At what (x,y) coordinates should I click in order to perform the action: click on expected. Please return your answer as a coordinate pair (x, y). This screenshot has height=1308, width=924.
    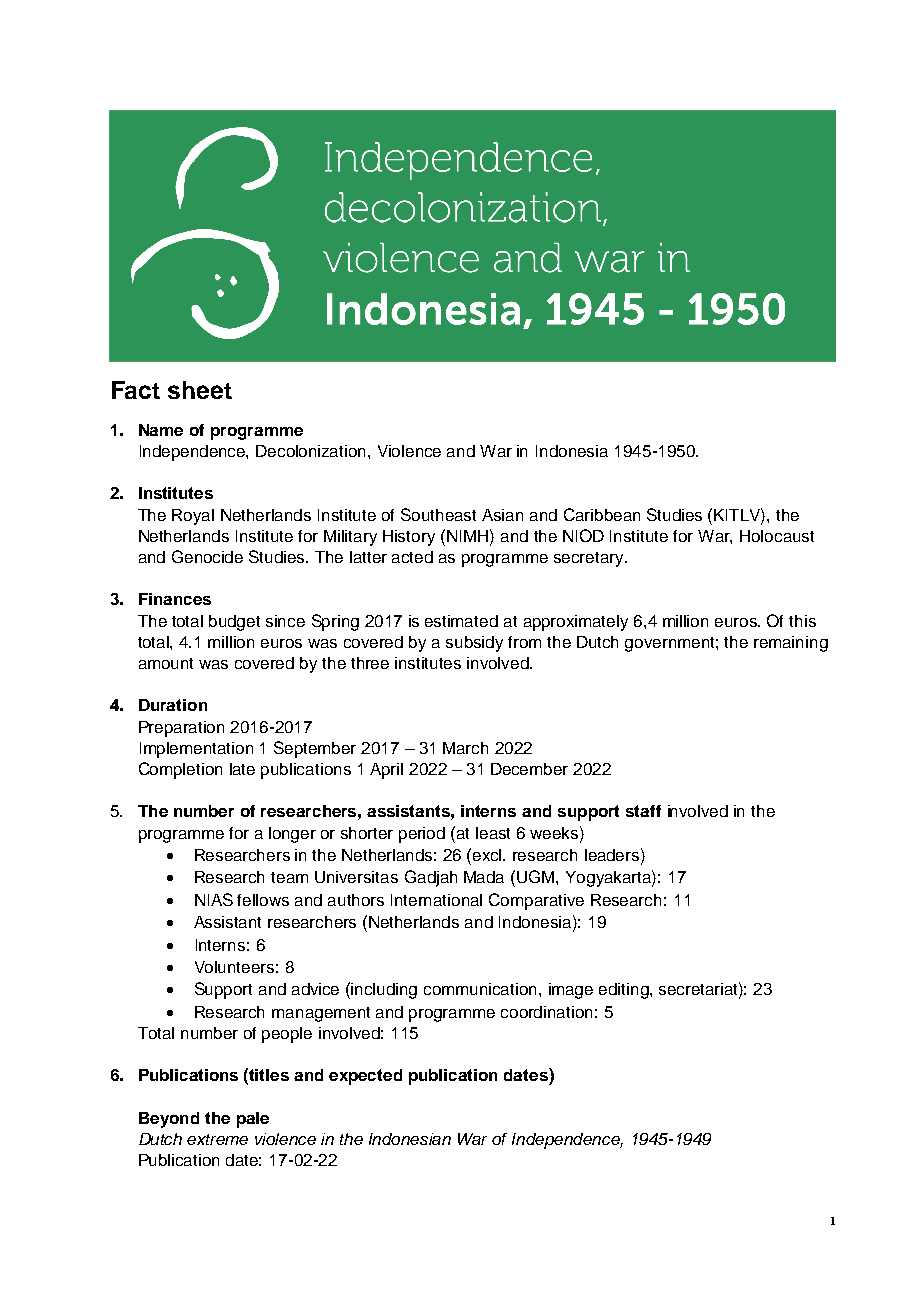
    Looking at the image, I should click on (365, 1077).
